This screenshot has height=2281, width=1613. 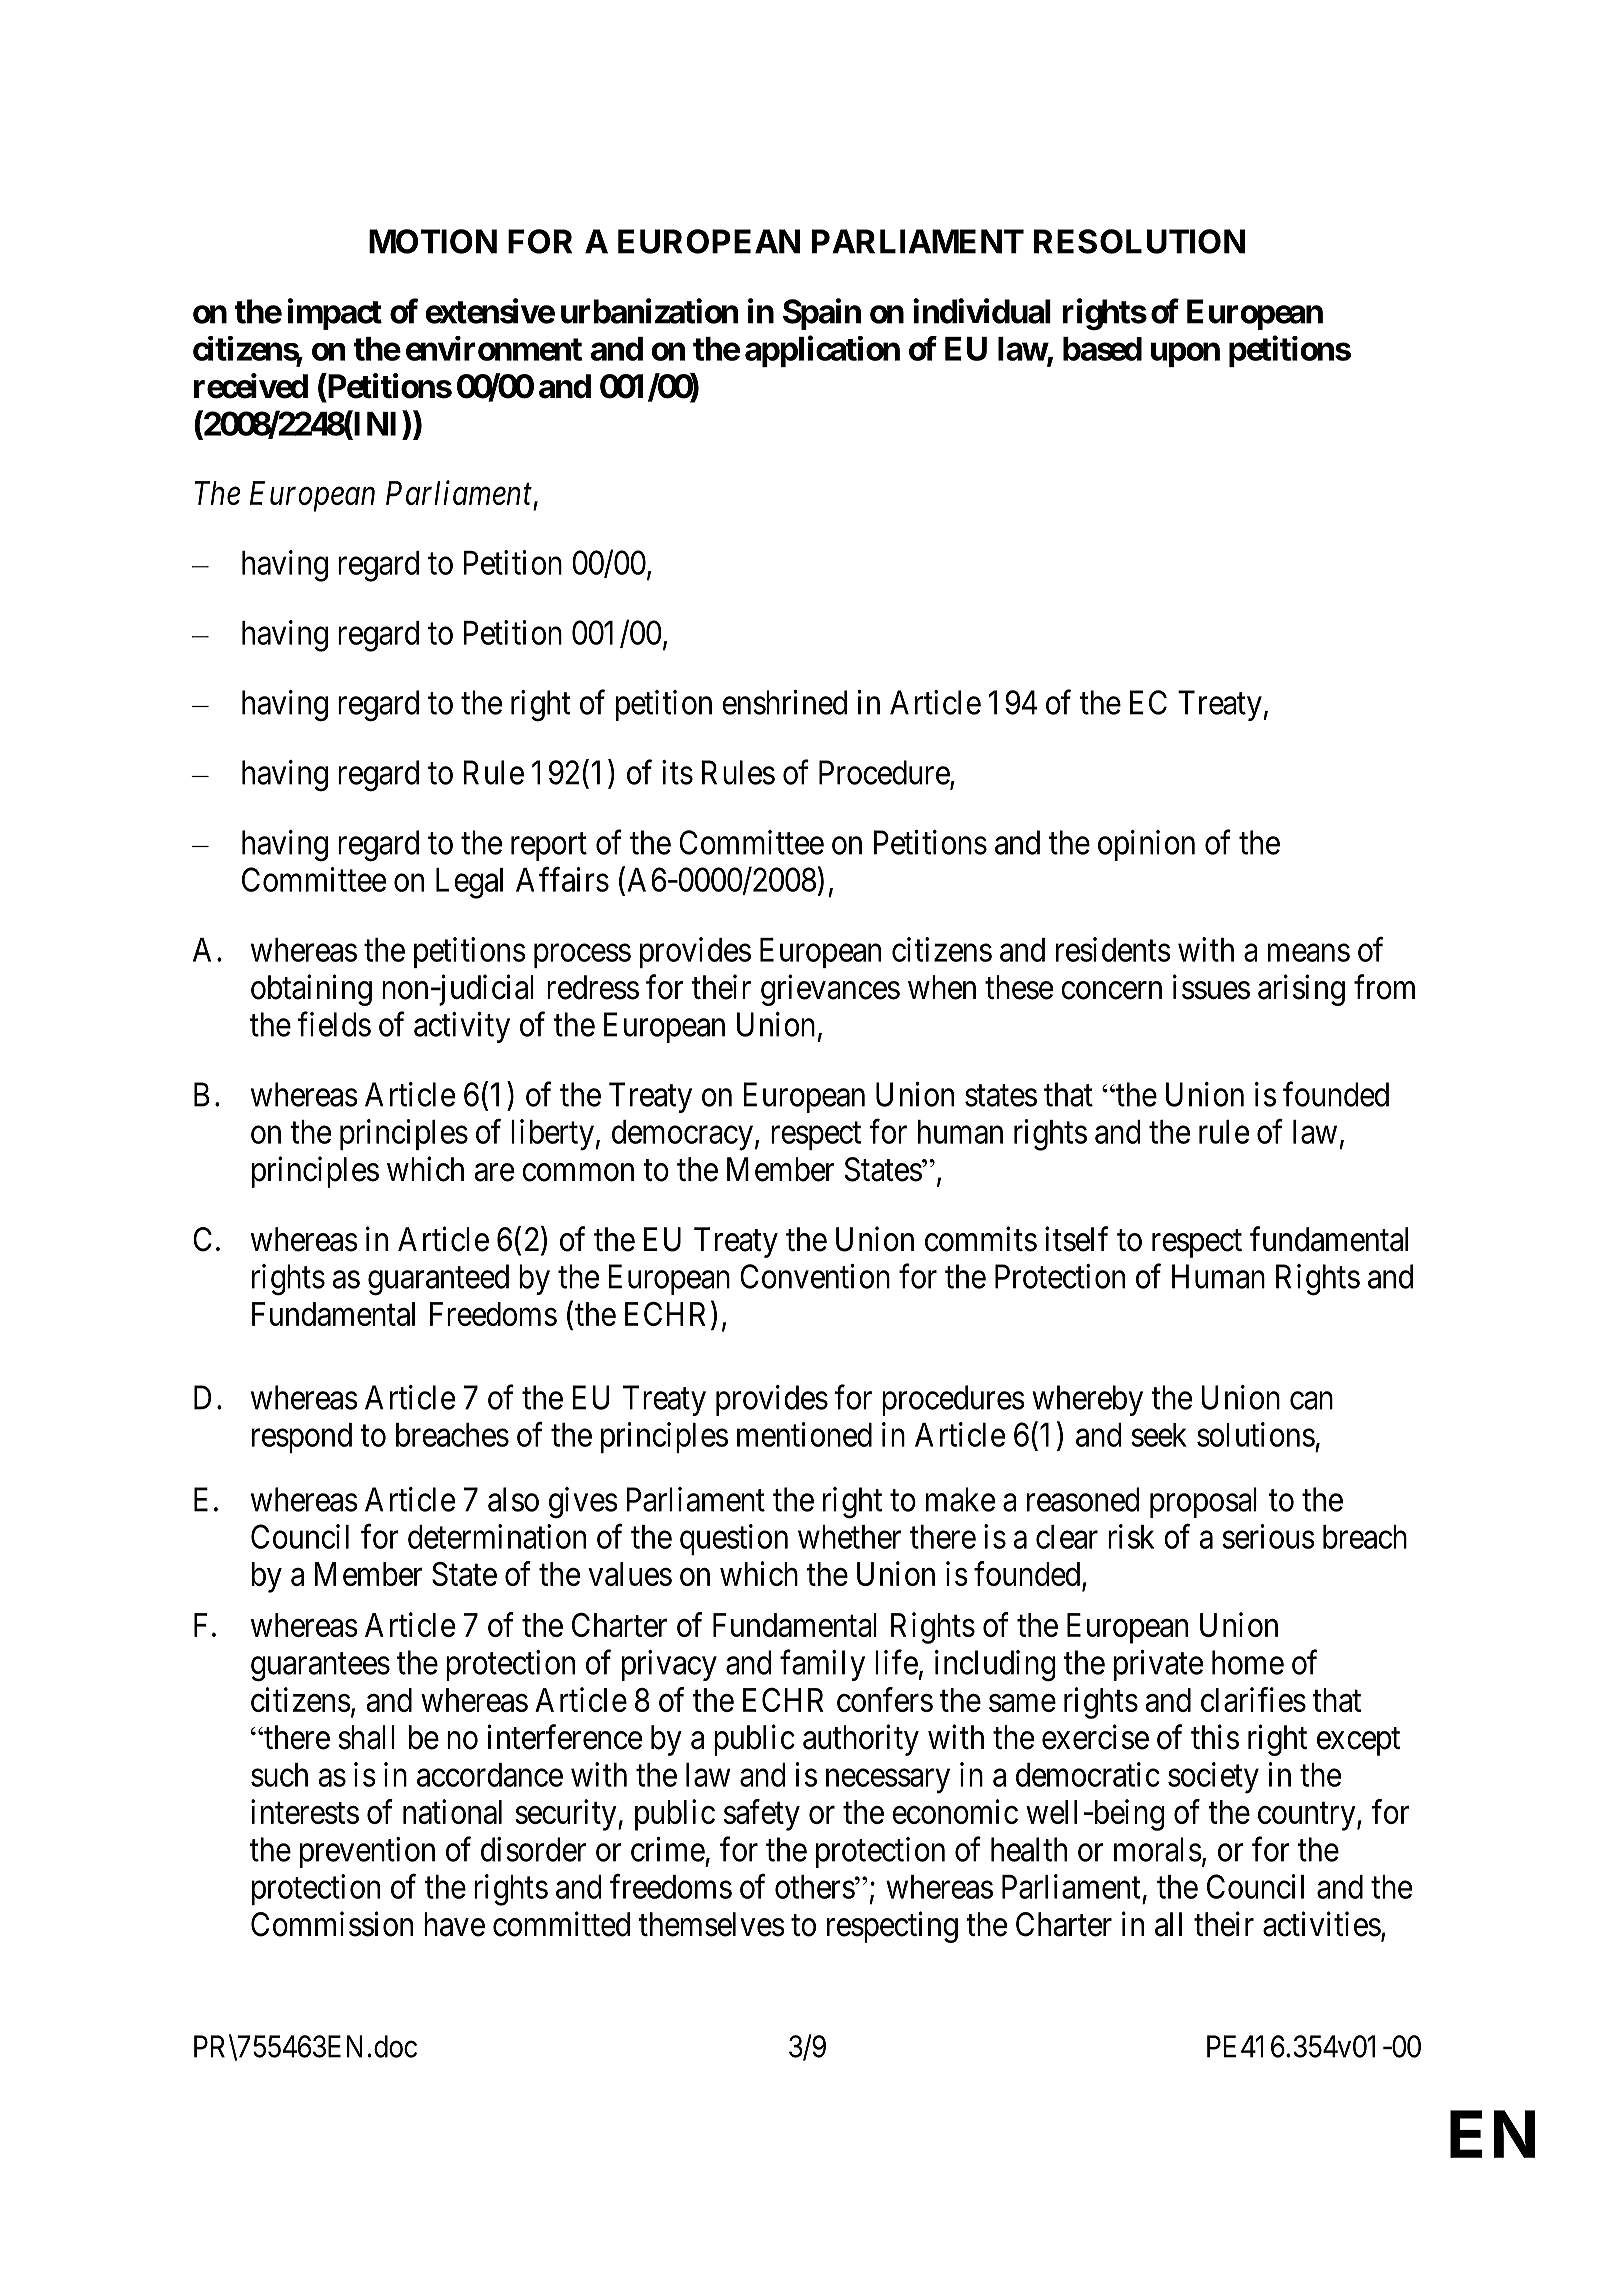 What do you see at coordinates (830, 990) in the screenshot?
I see `grievances` at bounding box center [830, 990].
